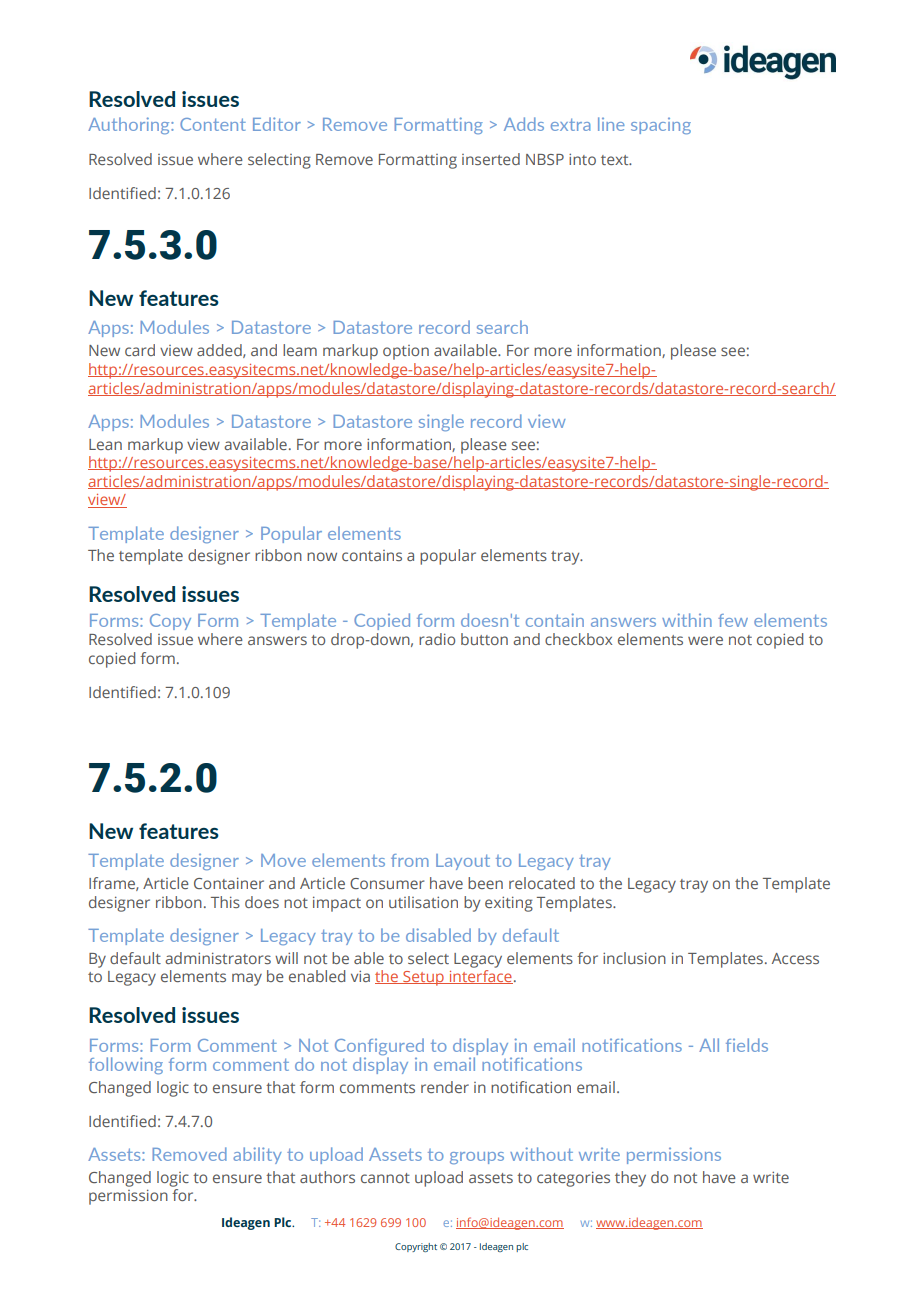  What do you see at coordinates (661, 126) in the screenshot?
I see `spacing` at bounding box center [661, 126].
